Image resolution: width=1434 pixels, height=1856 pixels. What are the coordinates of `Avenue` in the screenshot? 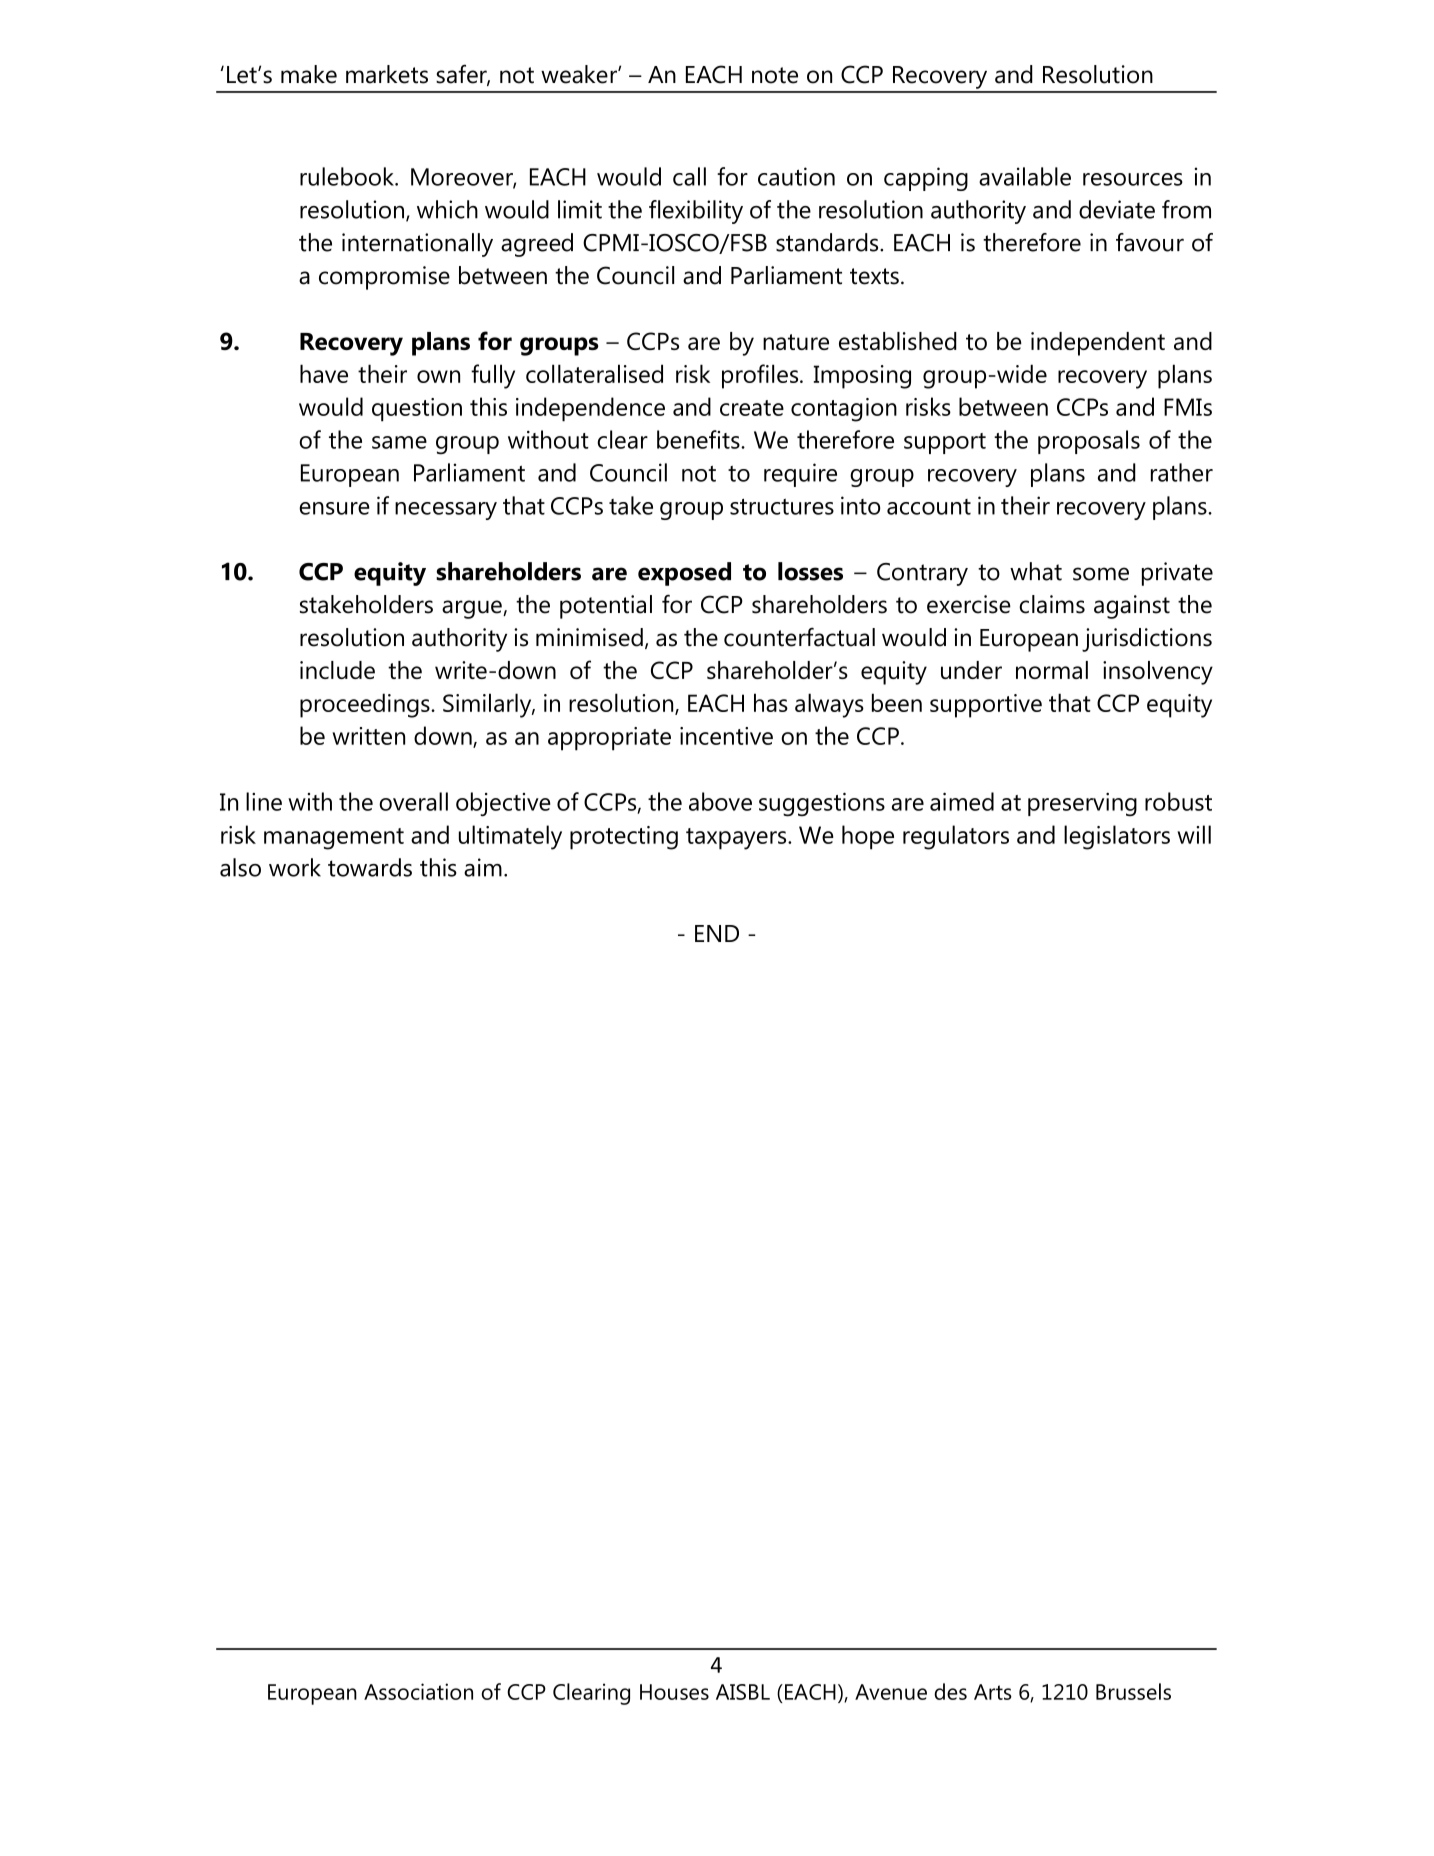 It's located at (891, 1692).
